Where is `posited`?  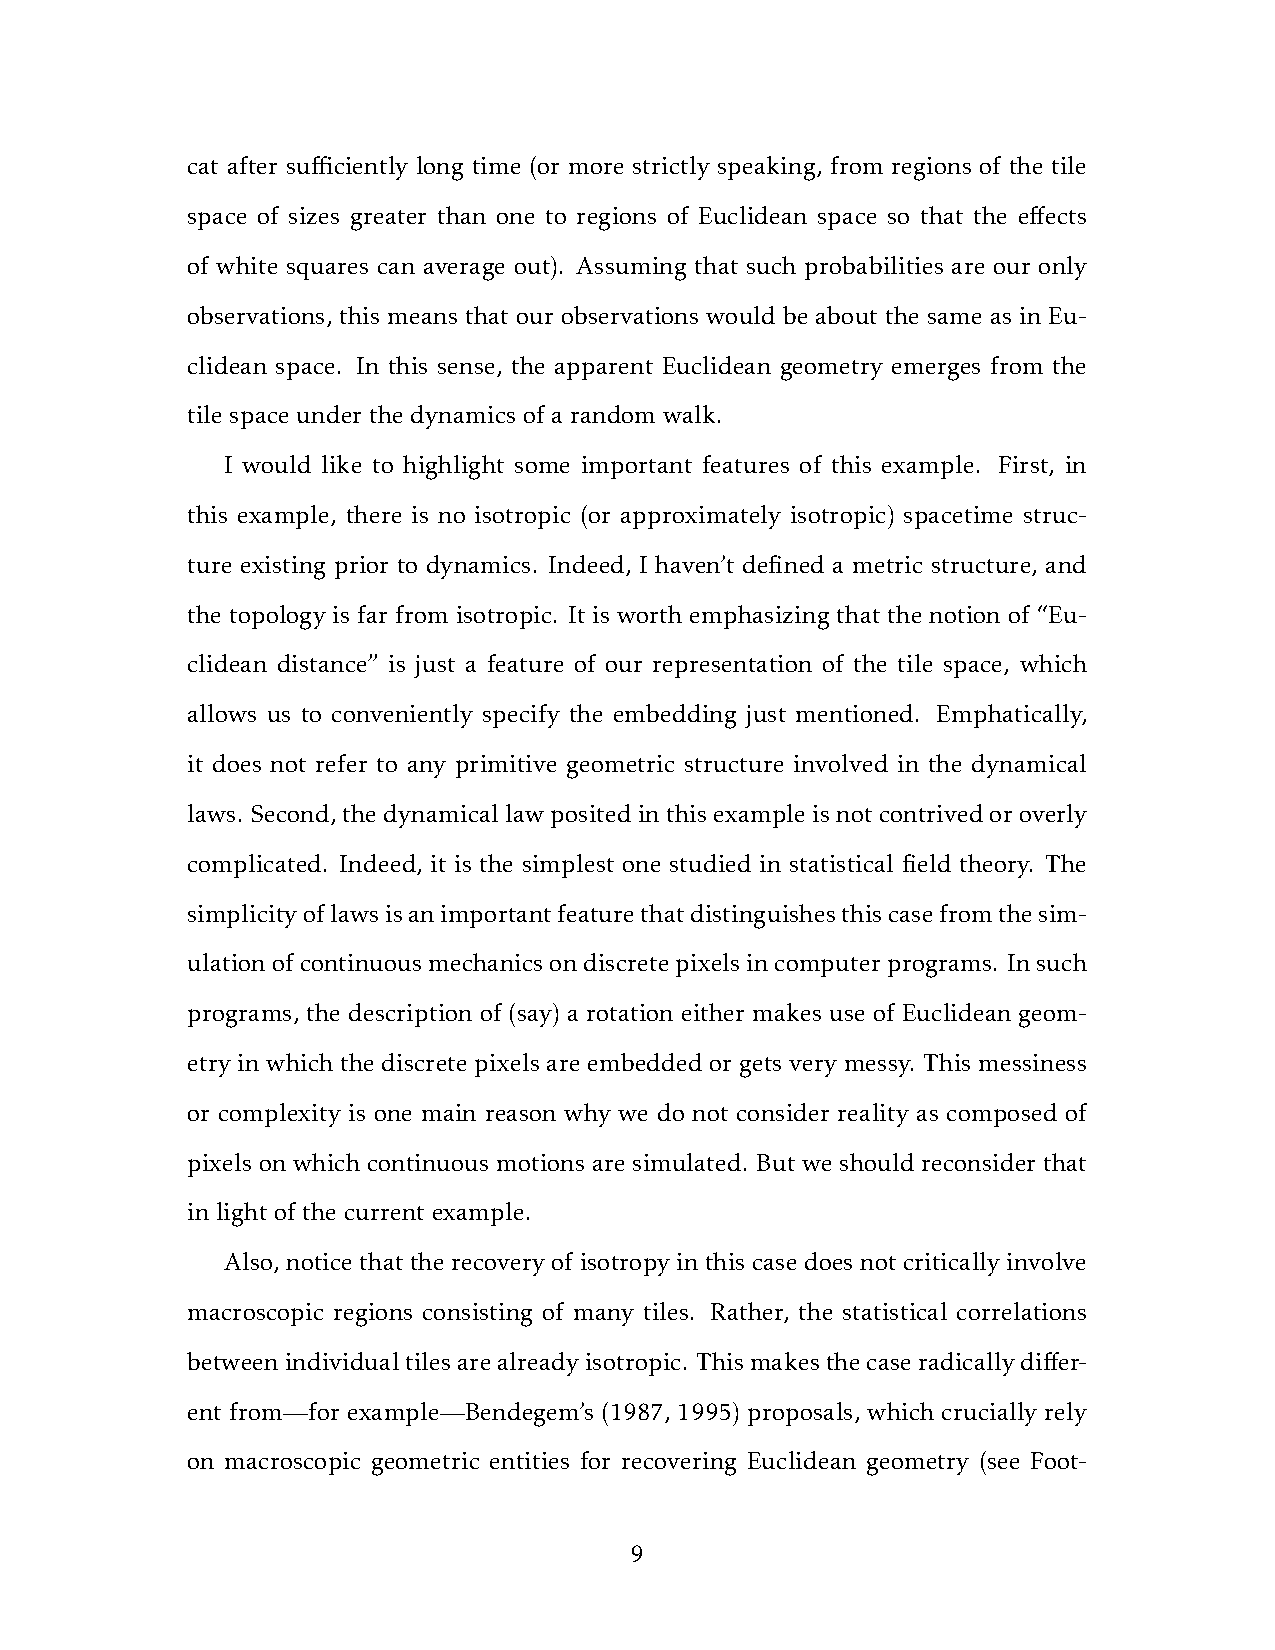
posited is located at coordinates (591, 816).
